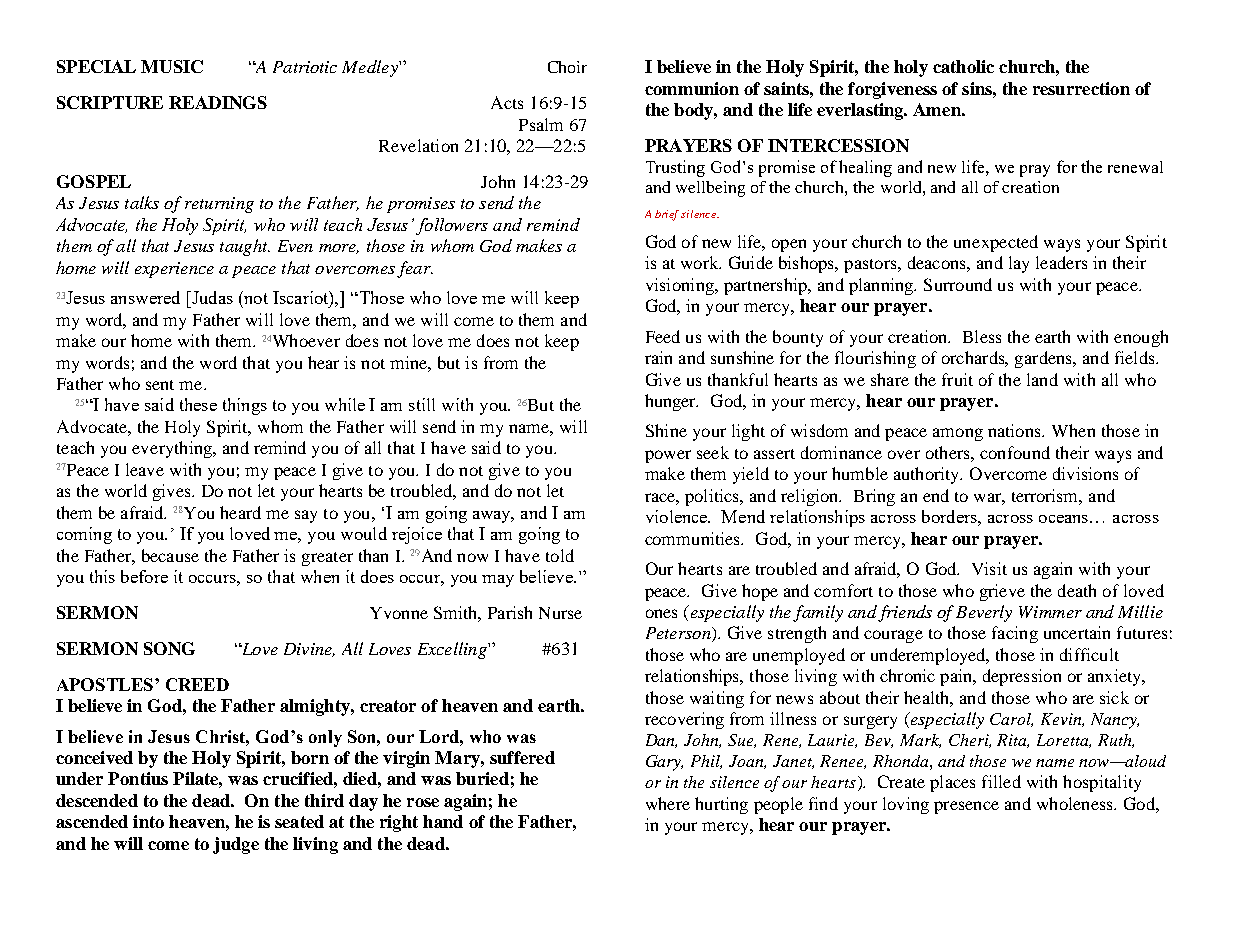 This screenshot has height=952, width=1233. Describe the element at coordinates (679, 634) in the screenshot. I see `Peterson` at that location.
